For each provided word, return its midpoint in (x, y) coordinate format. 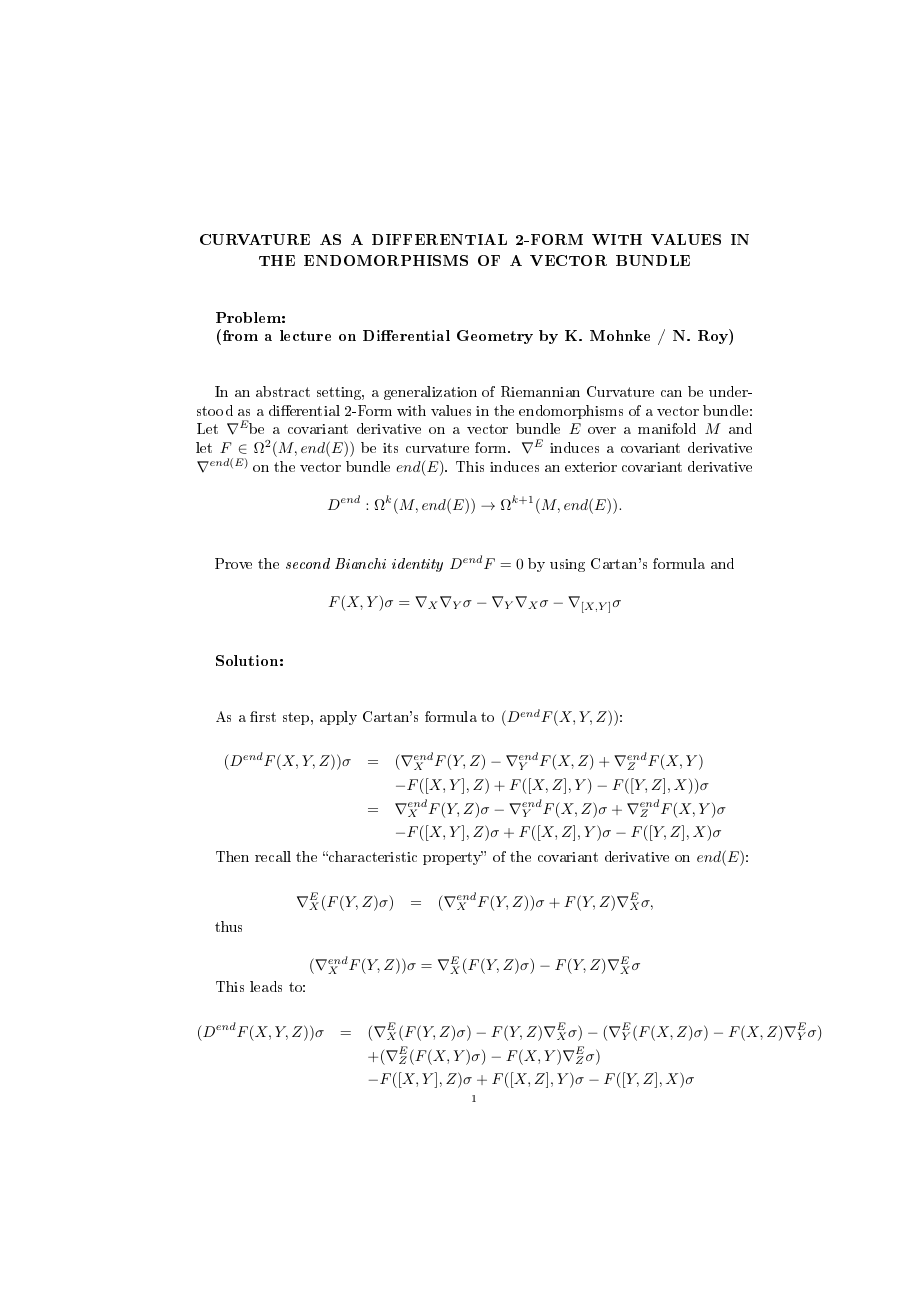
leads (266, 986)
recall (273, 856)
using (567, 565)
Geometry (495, 337)
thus (228, 926)
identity (417, 565)
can (671, 393)
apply (338, 718)
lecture (305, 335)
